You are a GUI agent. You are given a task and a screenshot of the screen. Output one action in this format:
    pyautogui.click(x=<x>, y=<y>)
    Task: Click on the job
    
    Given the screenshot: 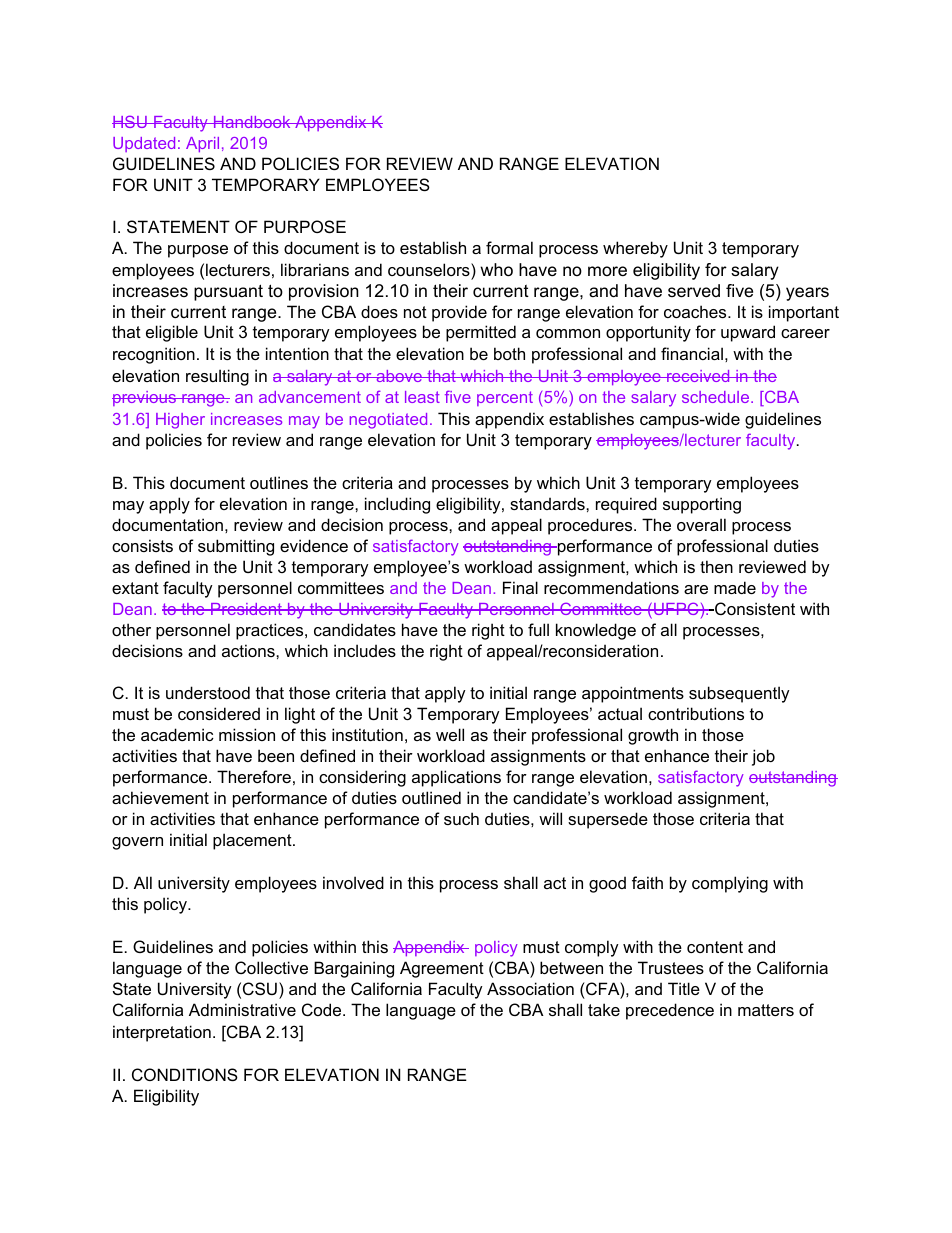 What is the action you would take?
    pyautogui.click(x=763, y=757)
